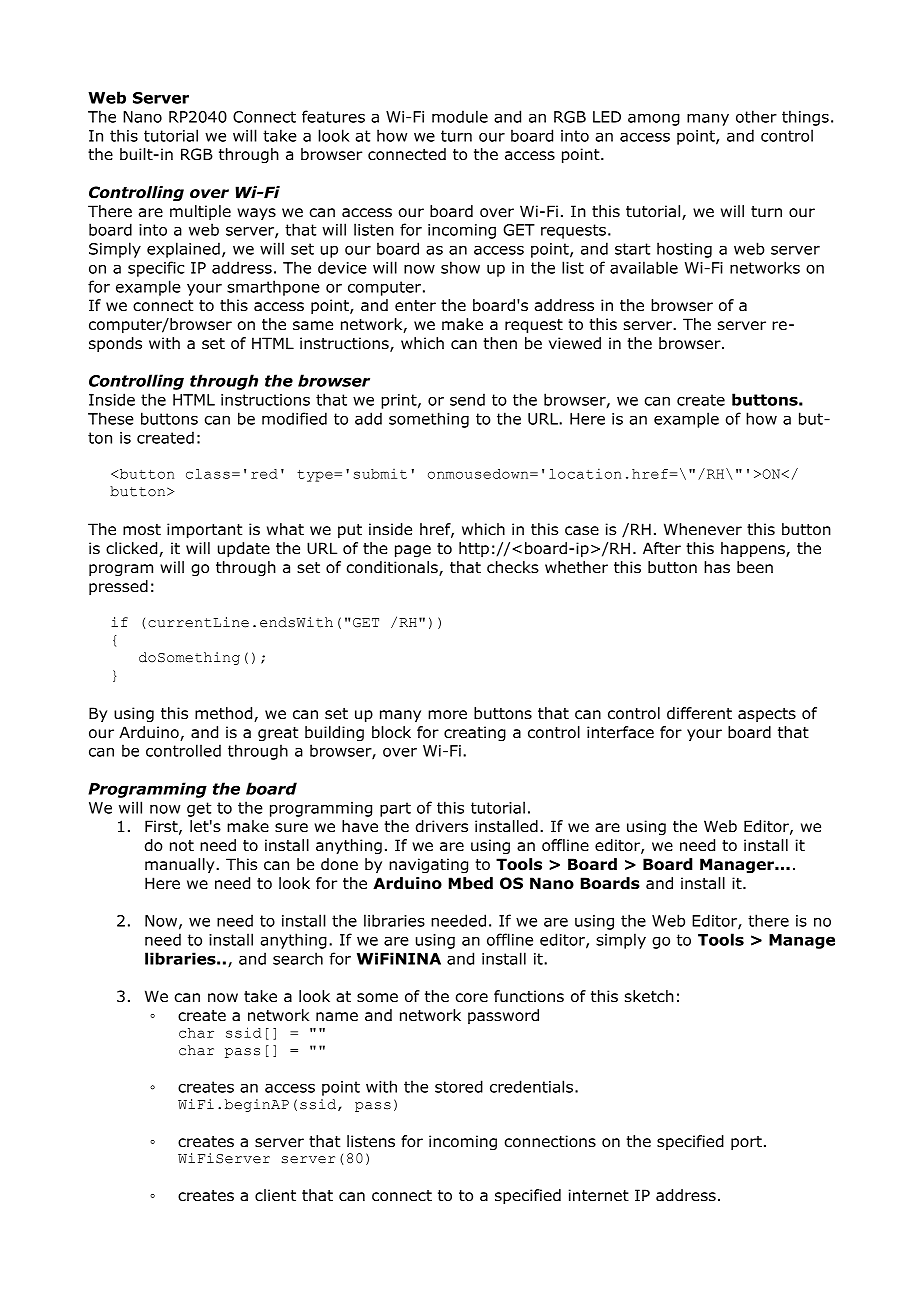 Image resolution: width=924 pixels, height=1308 pixels. I want to click on multiple, so click(200, 212).
